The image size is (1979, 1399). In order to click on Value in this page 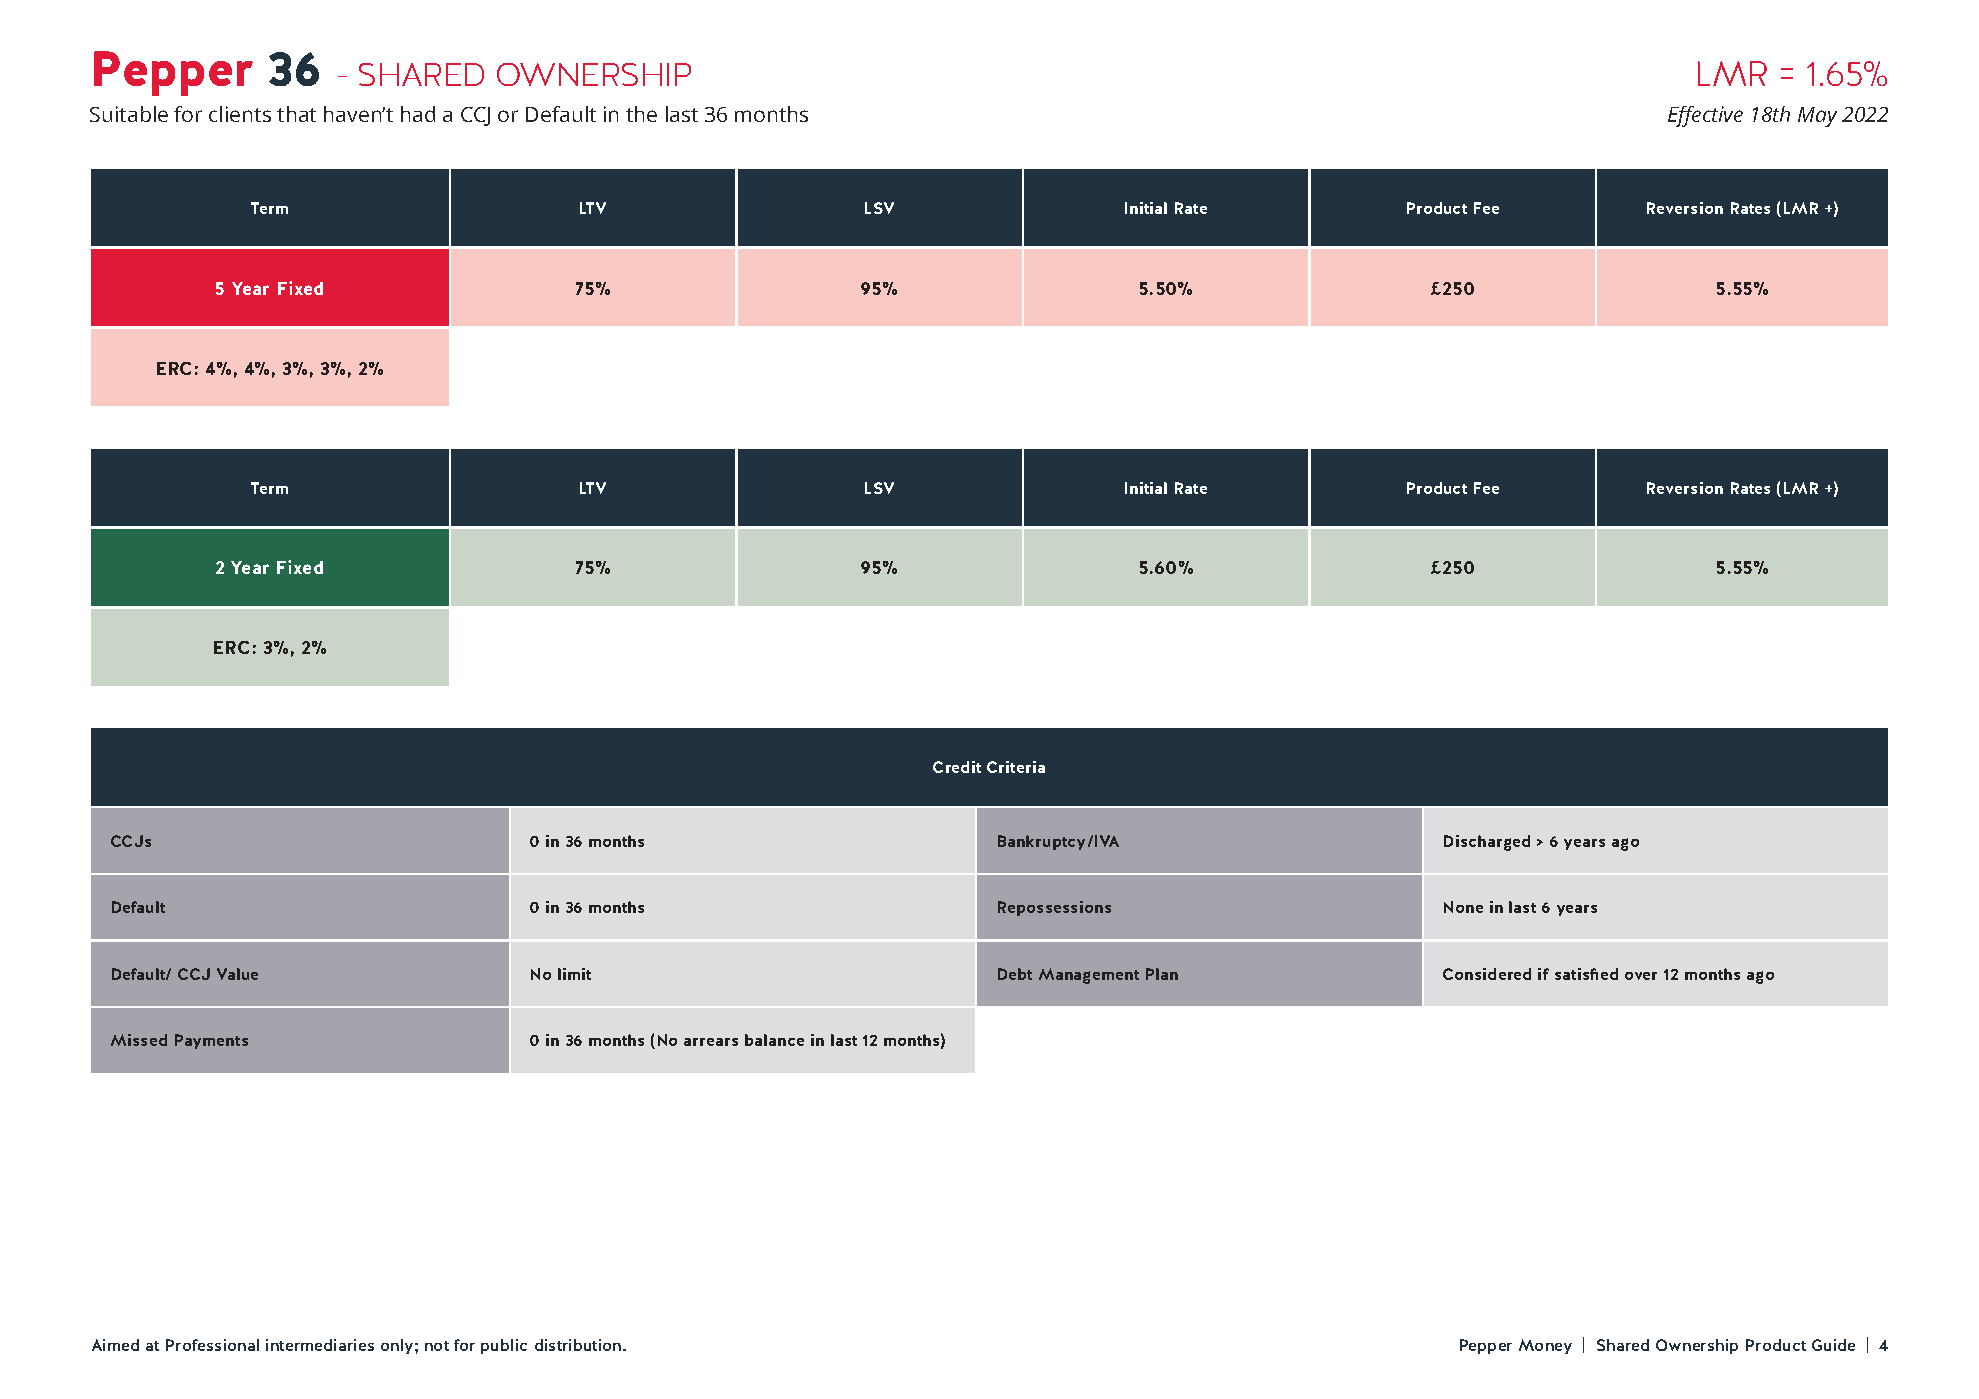, I will do `click(237, 974)`.
